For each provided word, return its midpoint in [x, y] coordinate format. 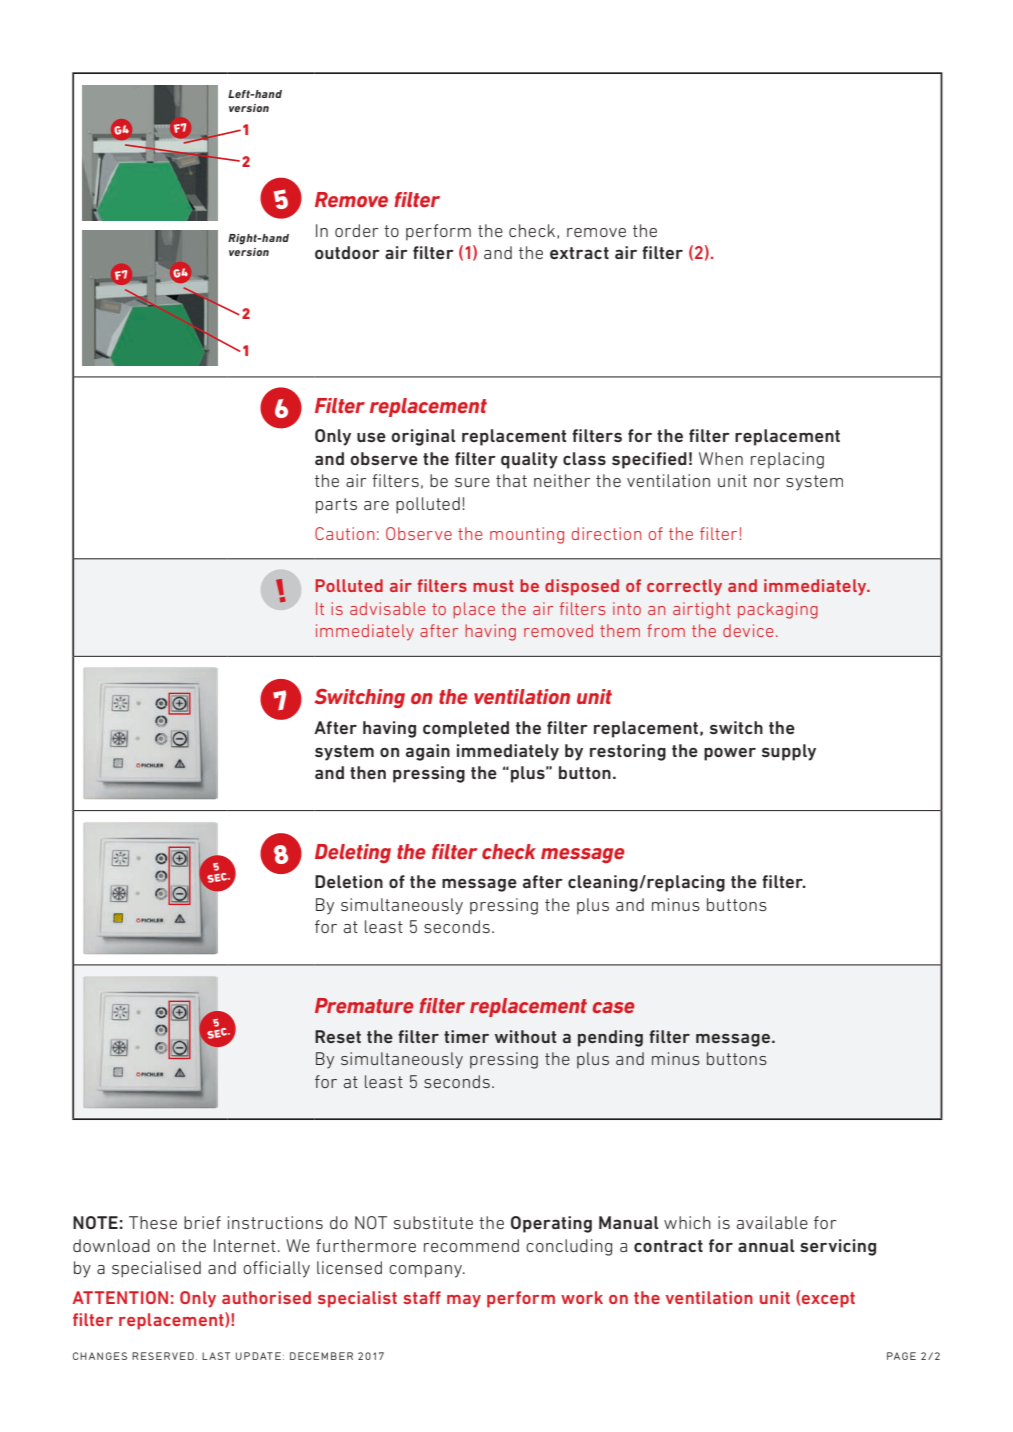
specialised [156, 1269]
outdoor [347, 252]
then [368, 772]
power [730, 754]
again [428, 752]
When [721, 458]
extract [579, 253]
